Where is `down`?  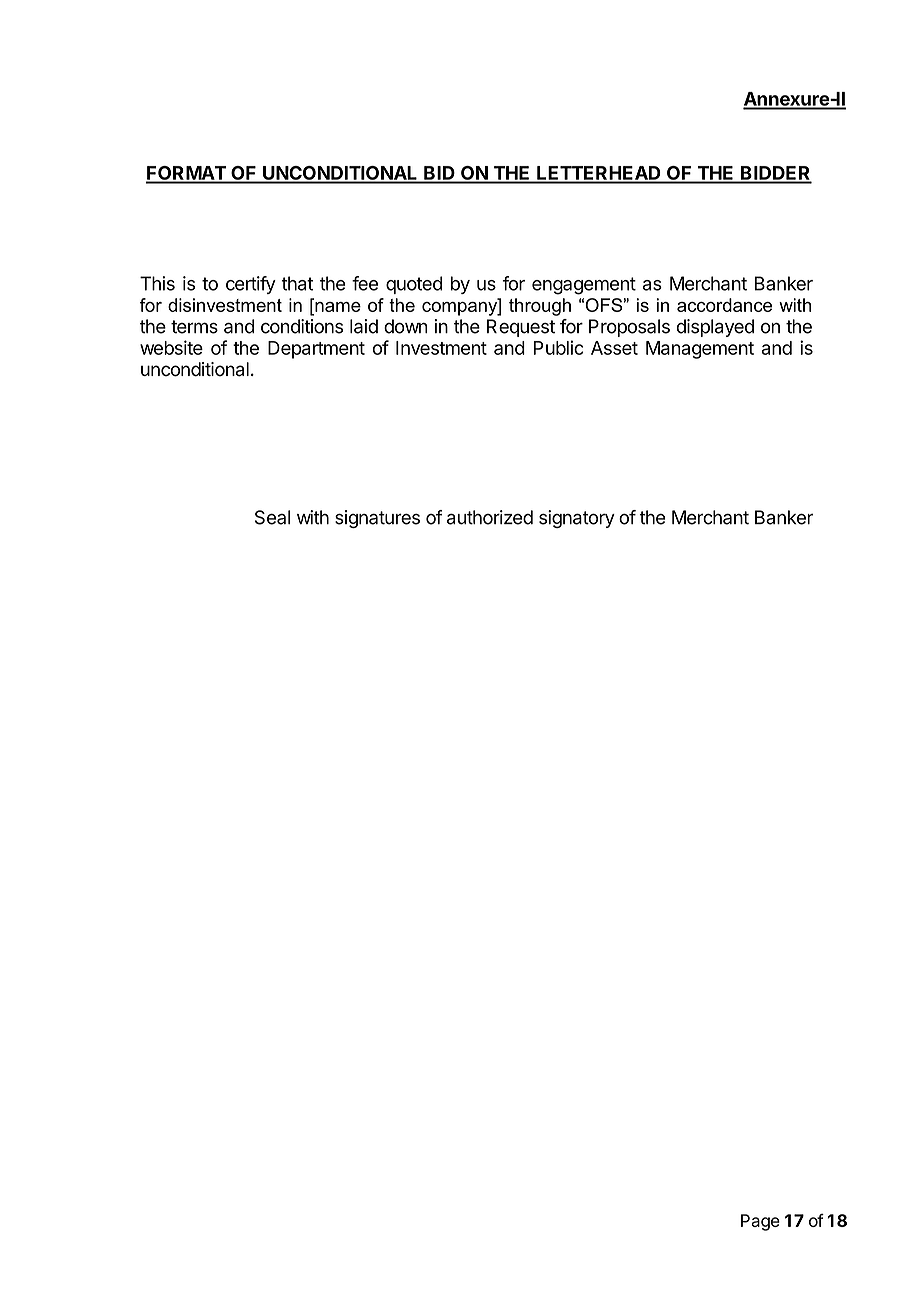 down is located at coordinates (406, 326).
